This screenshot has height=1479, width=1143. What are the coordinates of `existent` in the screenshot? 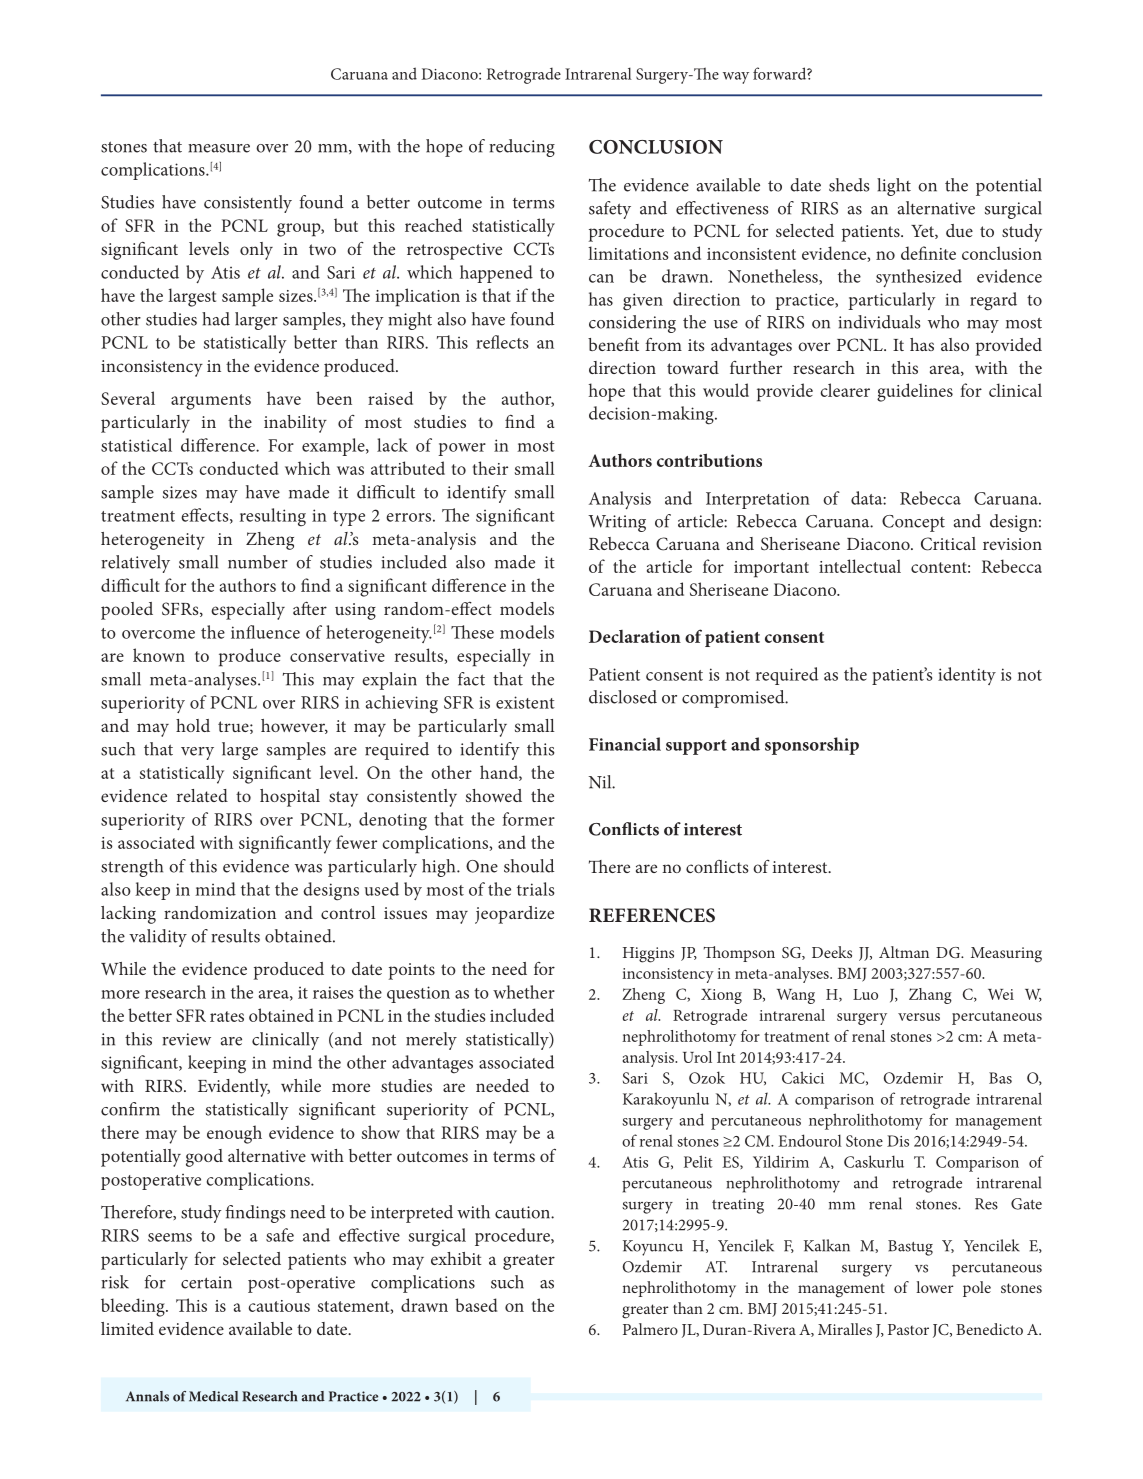 It's located at (525, 702).
